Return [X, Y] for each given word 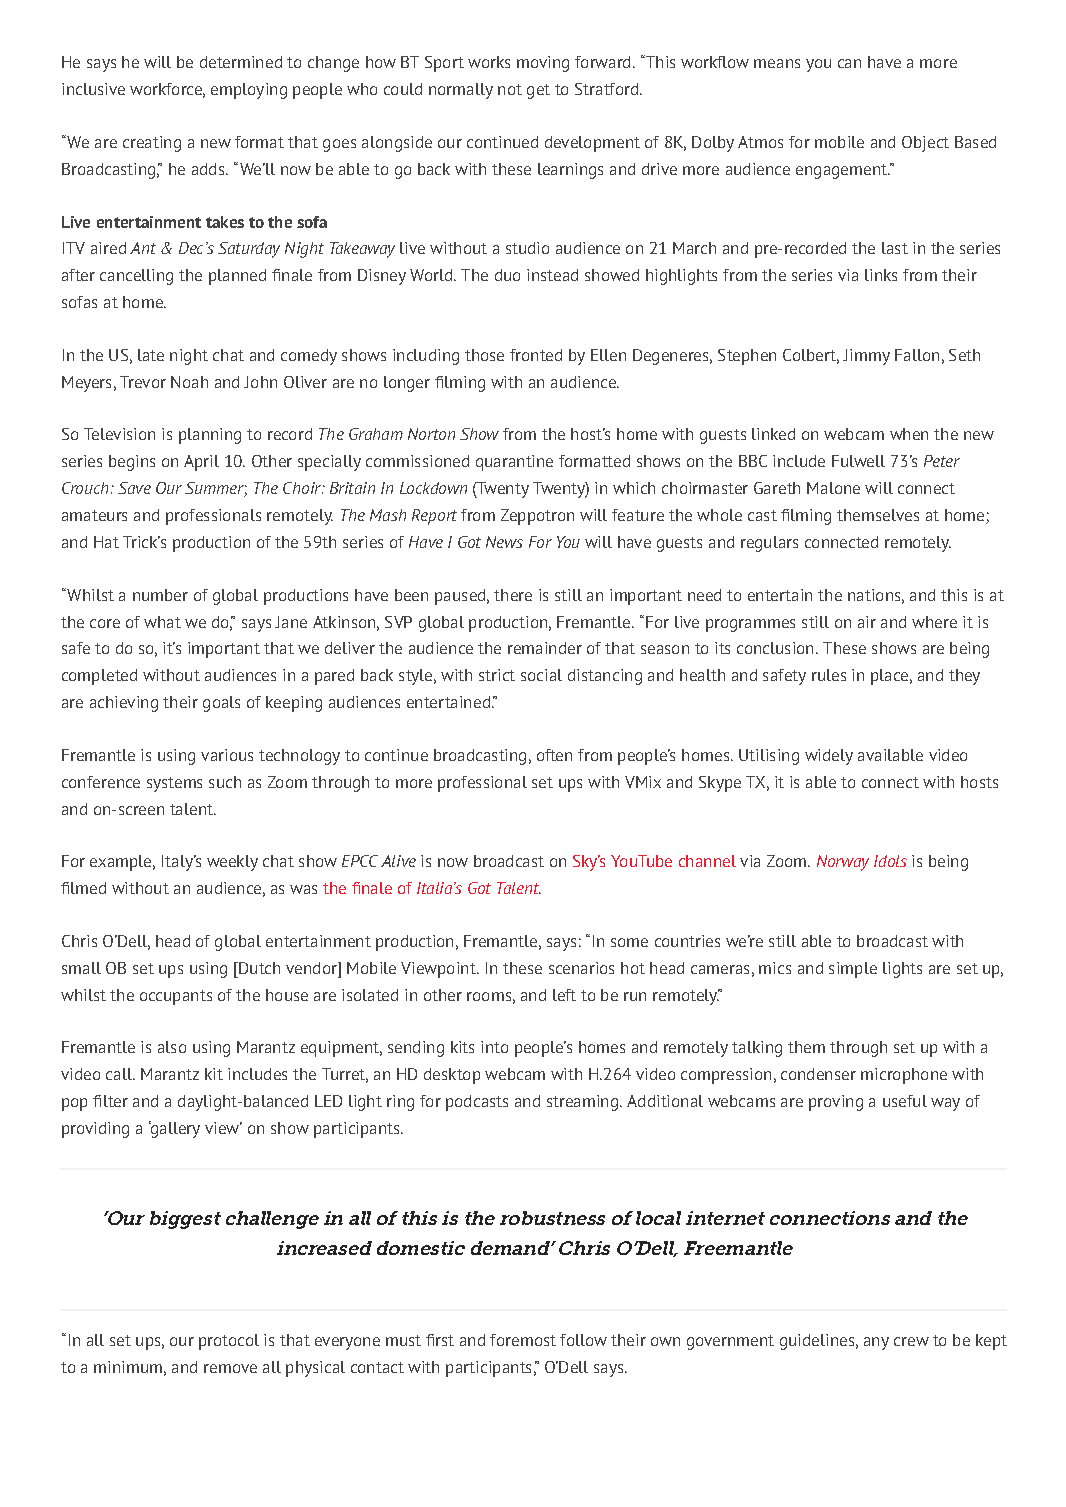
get [538, 91]
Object [925, 144]
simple [853, 970]
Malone [833, 488]
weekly [232, 863]
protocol [229, 1342]
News [504, 542]
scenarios [581, 968]
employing [249, 91]
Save [134, 488]
